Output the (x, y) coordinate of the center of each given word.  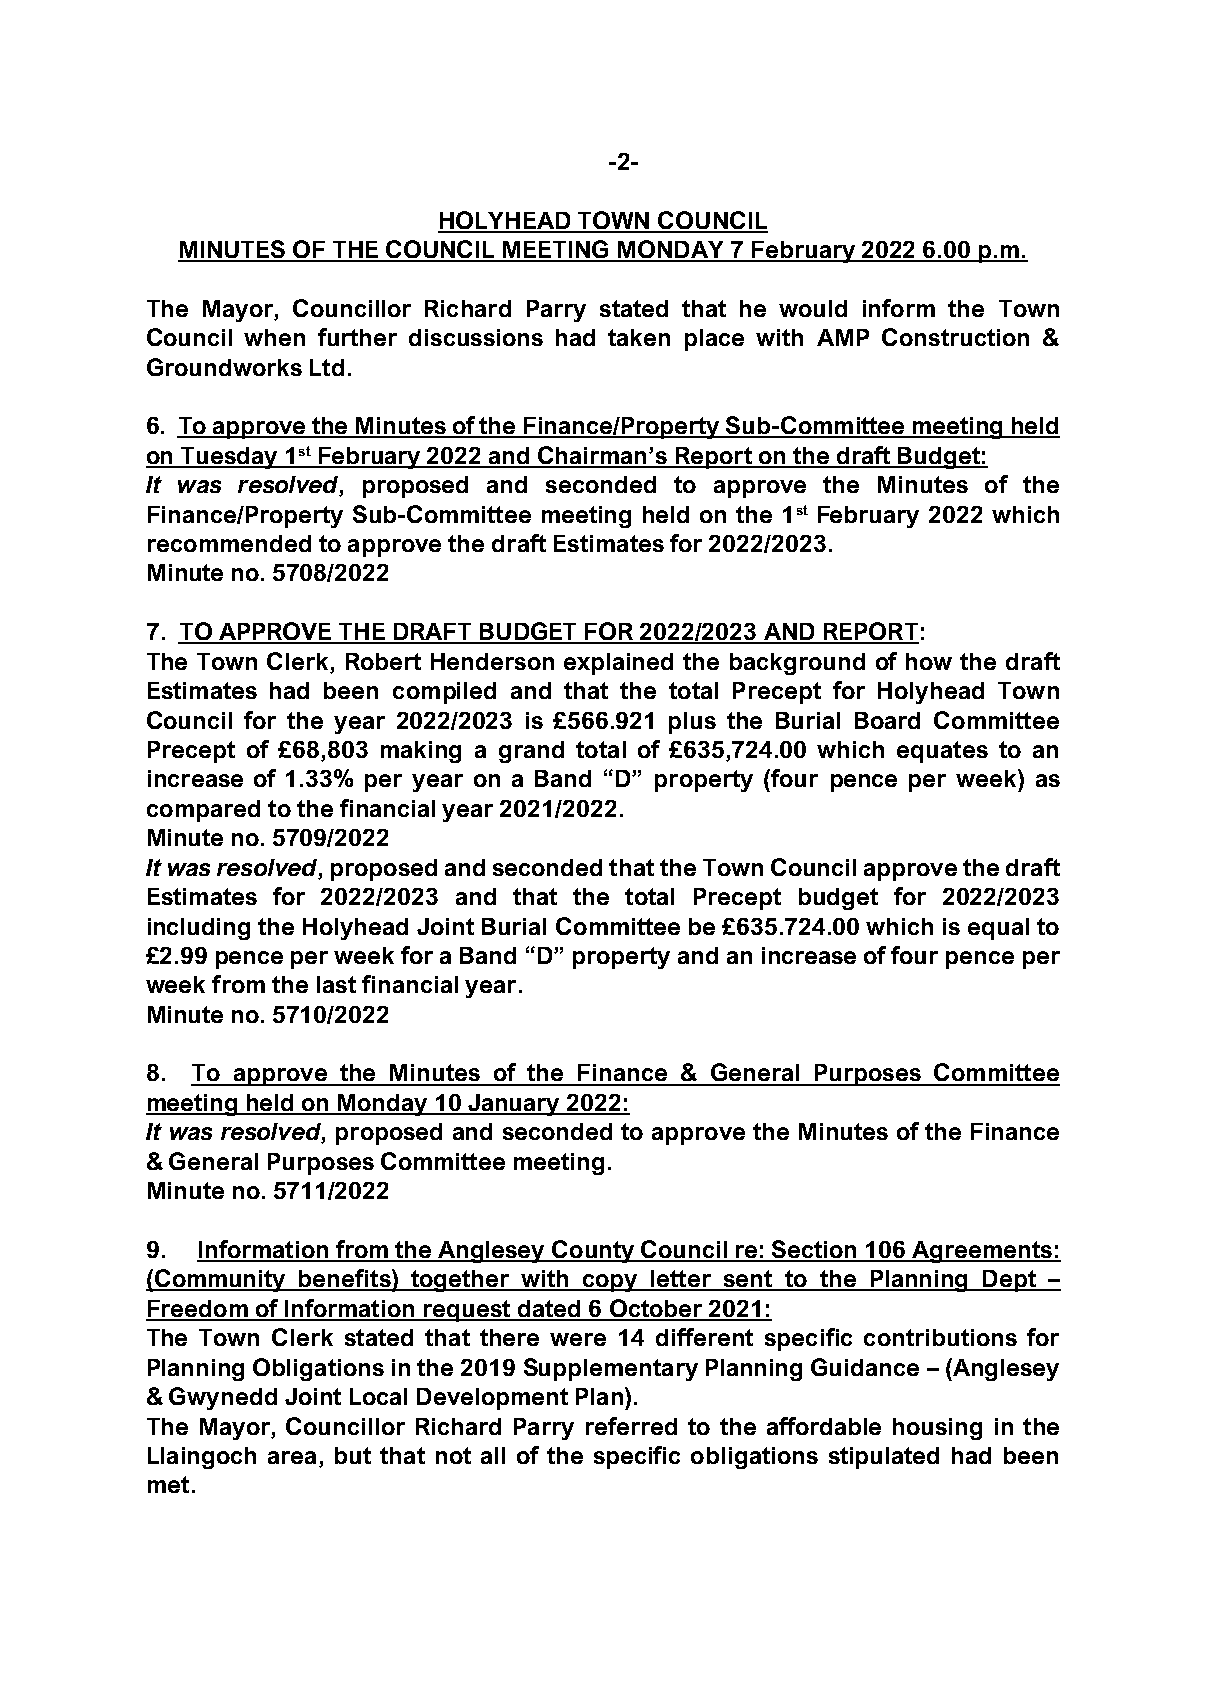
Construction (955, 337)
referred (631, 1426)
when (274, 337)
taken (639, 337)
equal (998, 929)
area (292, 1457)
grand (531, 752)
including (199, 929)
